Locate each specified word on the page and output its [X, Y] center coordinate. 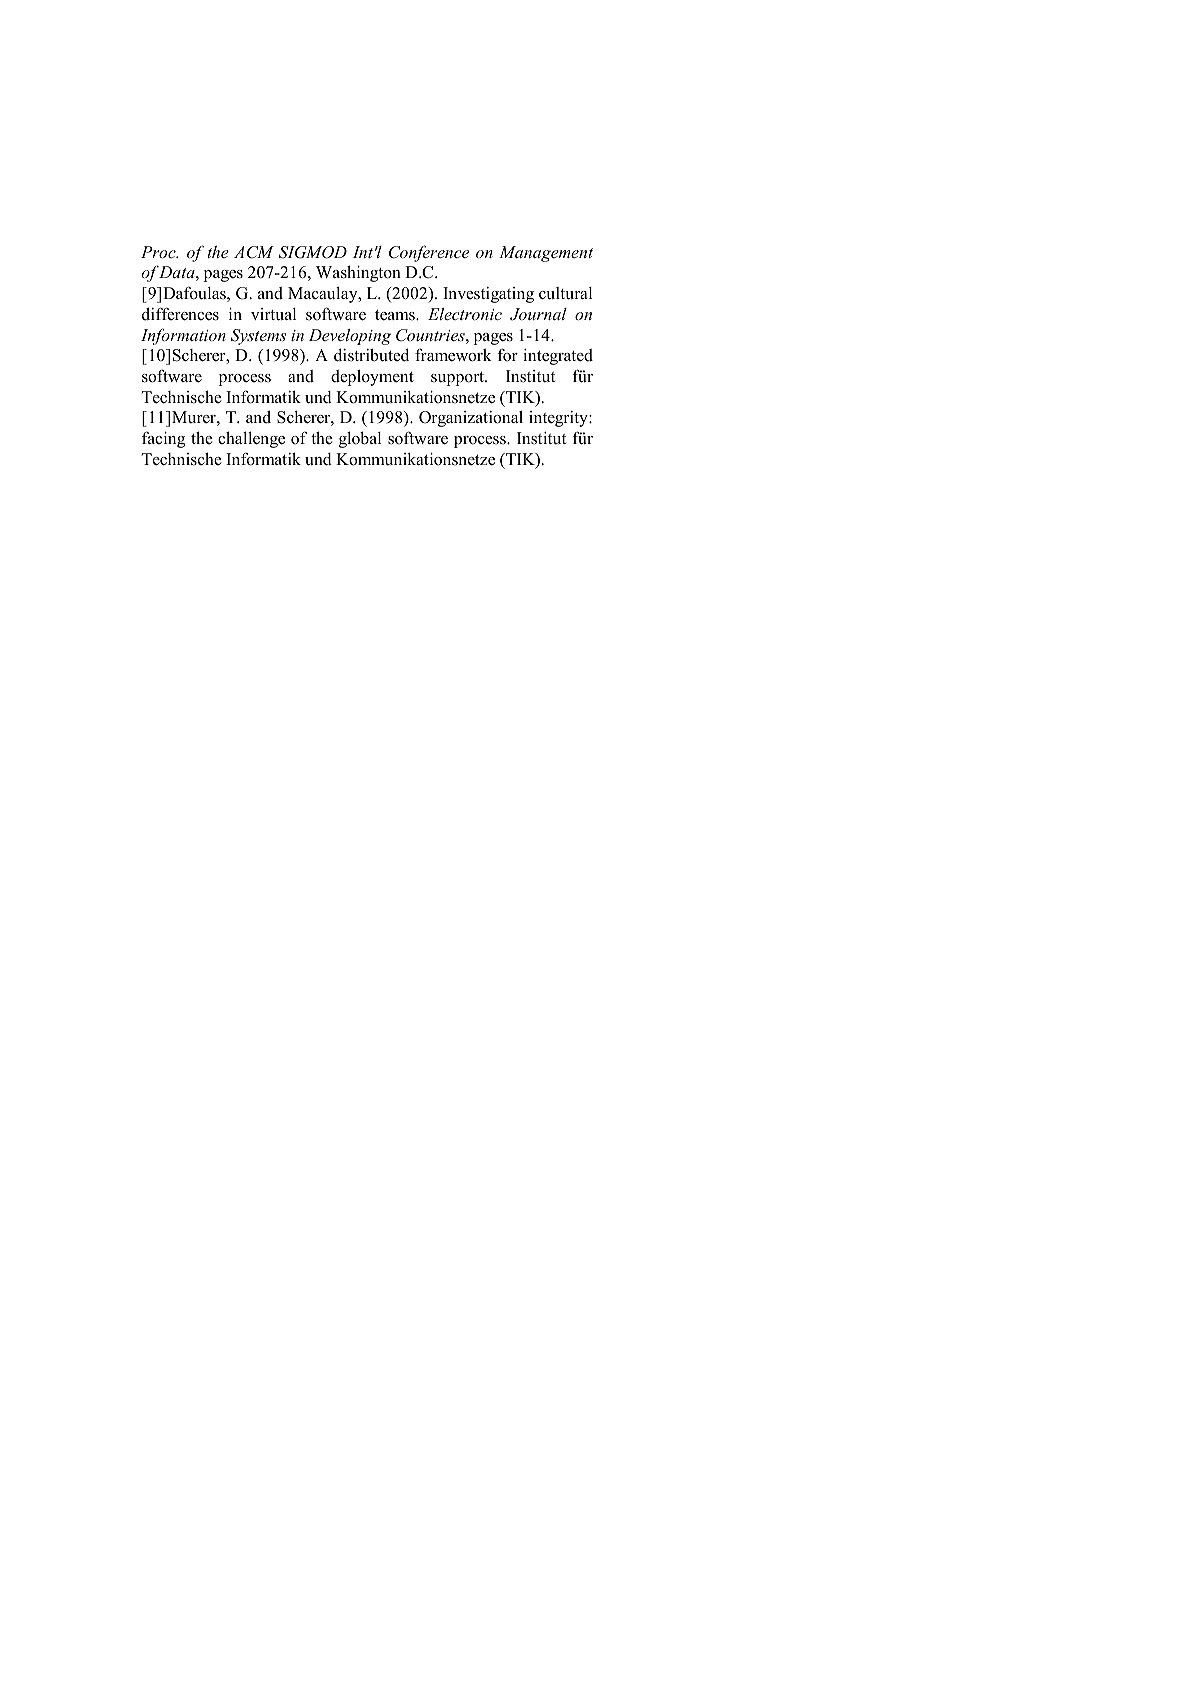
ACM [254, 252]
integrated [558, 357]
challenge [251, 439]
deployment [372, 378]
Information [183, 336]
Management [546, 254]
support [459, 378]
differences [180, 314]
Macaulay [324, 294]
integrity [559, 419]
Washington [358, 273]
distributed [371, 355]
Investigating [488, 295]
